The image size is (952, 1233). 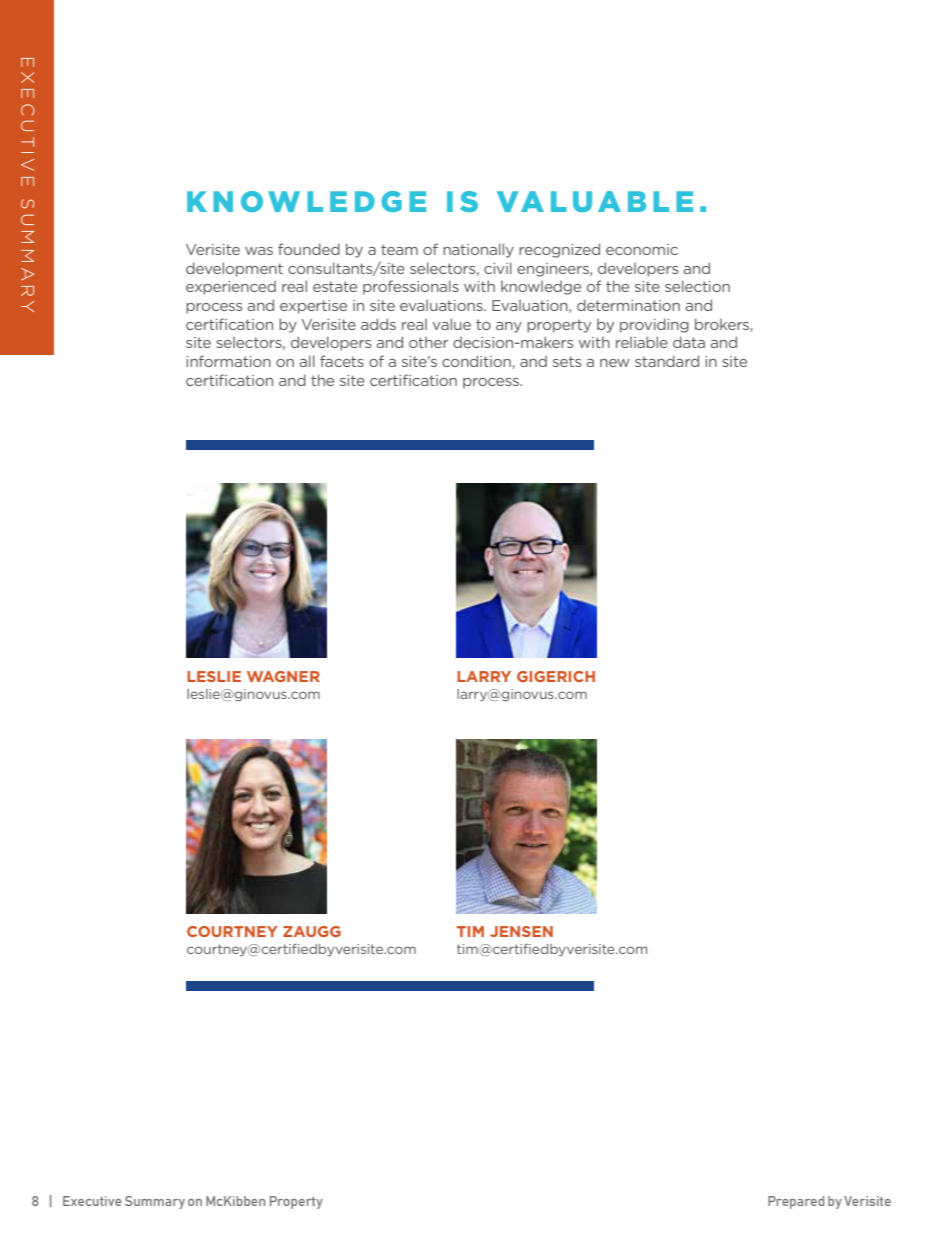 What do you see at coordinates (521, 931) in the document?
I see `JENSEN` at bounding box center [521, 931].
